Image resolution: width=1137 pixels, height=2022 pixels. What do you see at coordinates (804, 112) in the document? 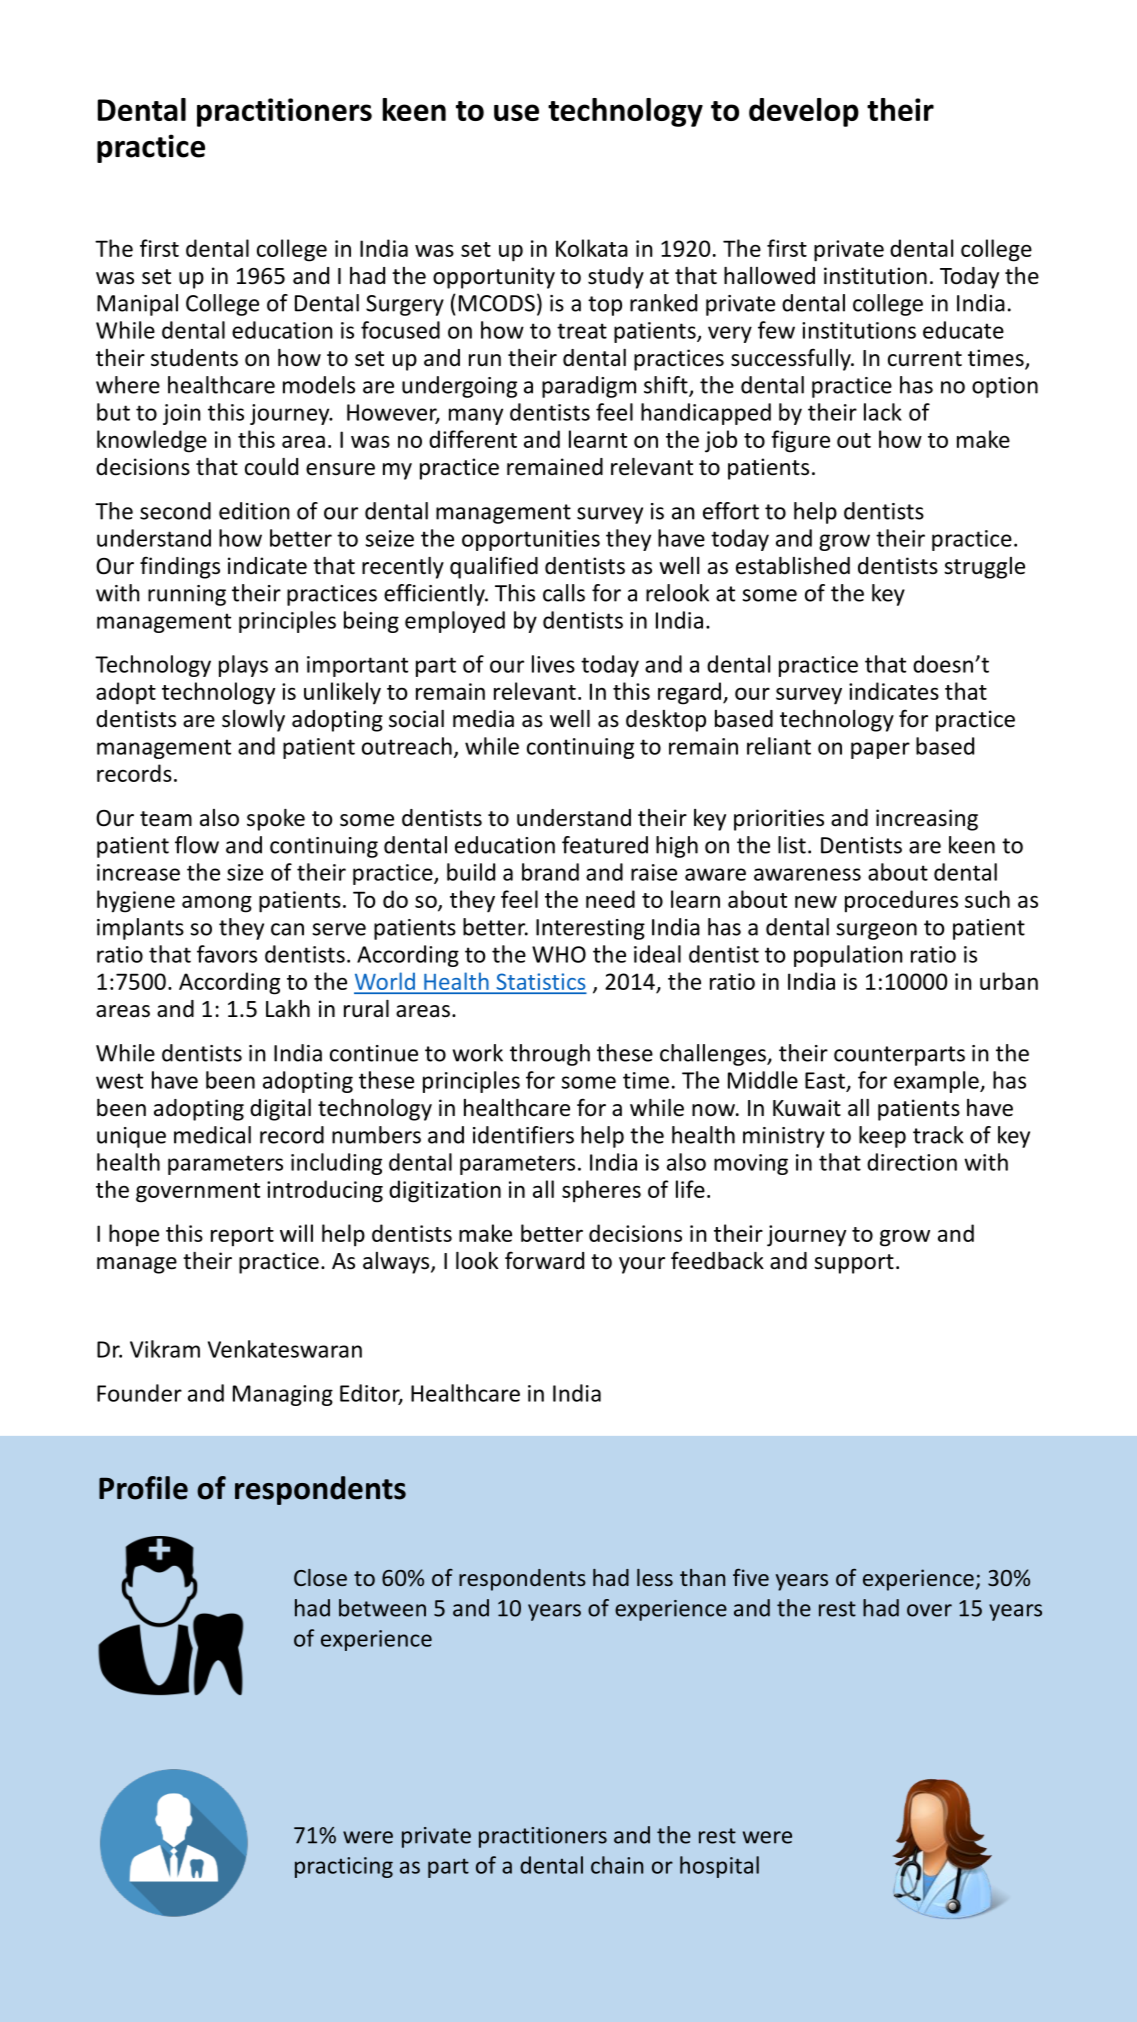
I see `develop` at bounding box center [804, 112].
